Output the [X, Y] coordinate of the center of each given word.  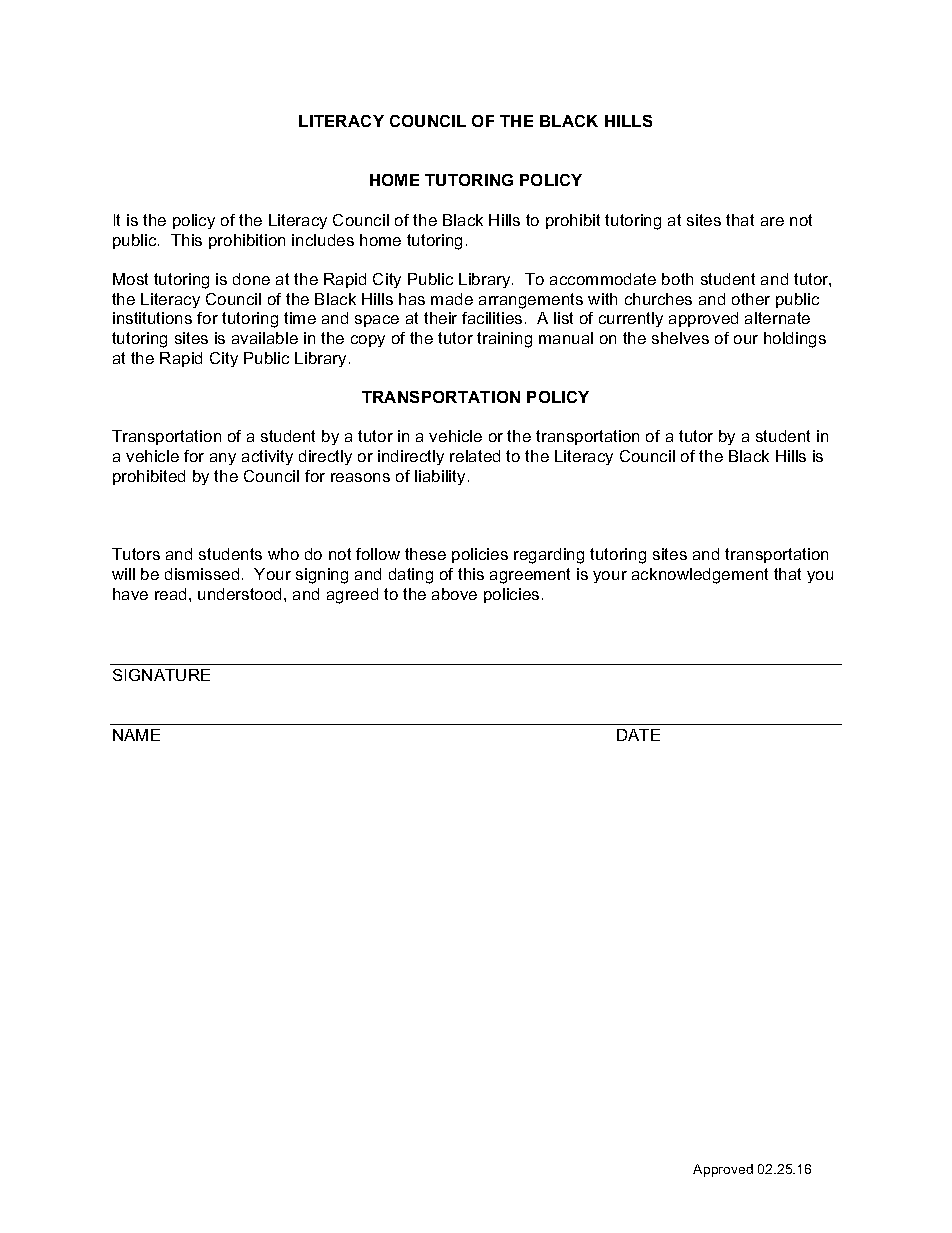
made [452, 299]
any [223, 459]
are [772, 221]
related [475, 456]
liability [440, 477]
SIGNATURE [161, 675]
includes [323, 240]
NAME [136, 735]
